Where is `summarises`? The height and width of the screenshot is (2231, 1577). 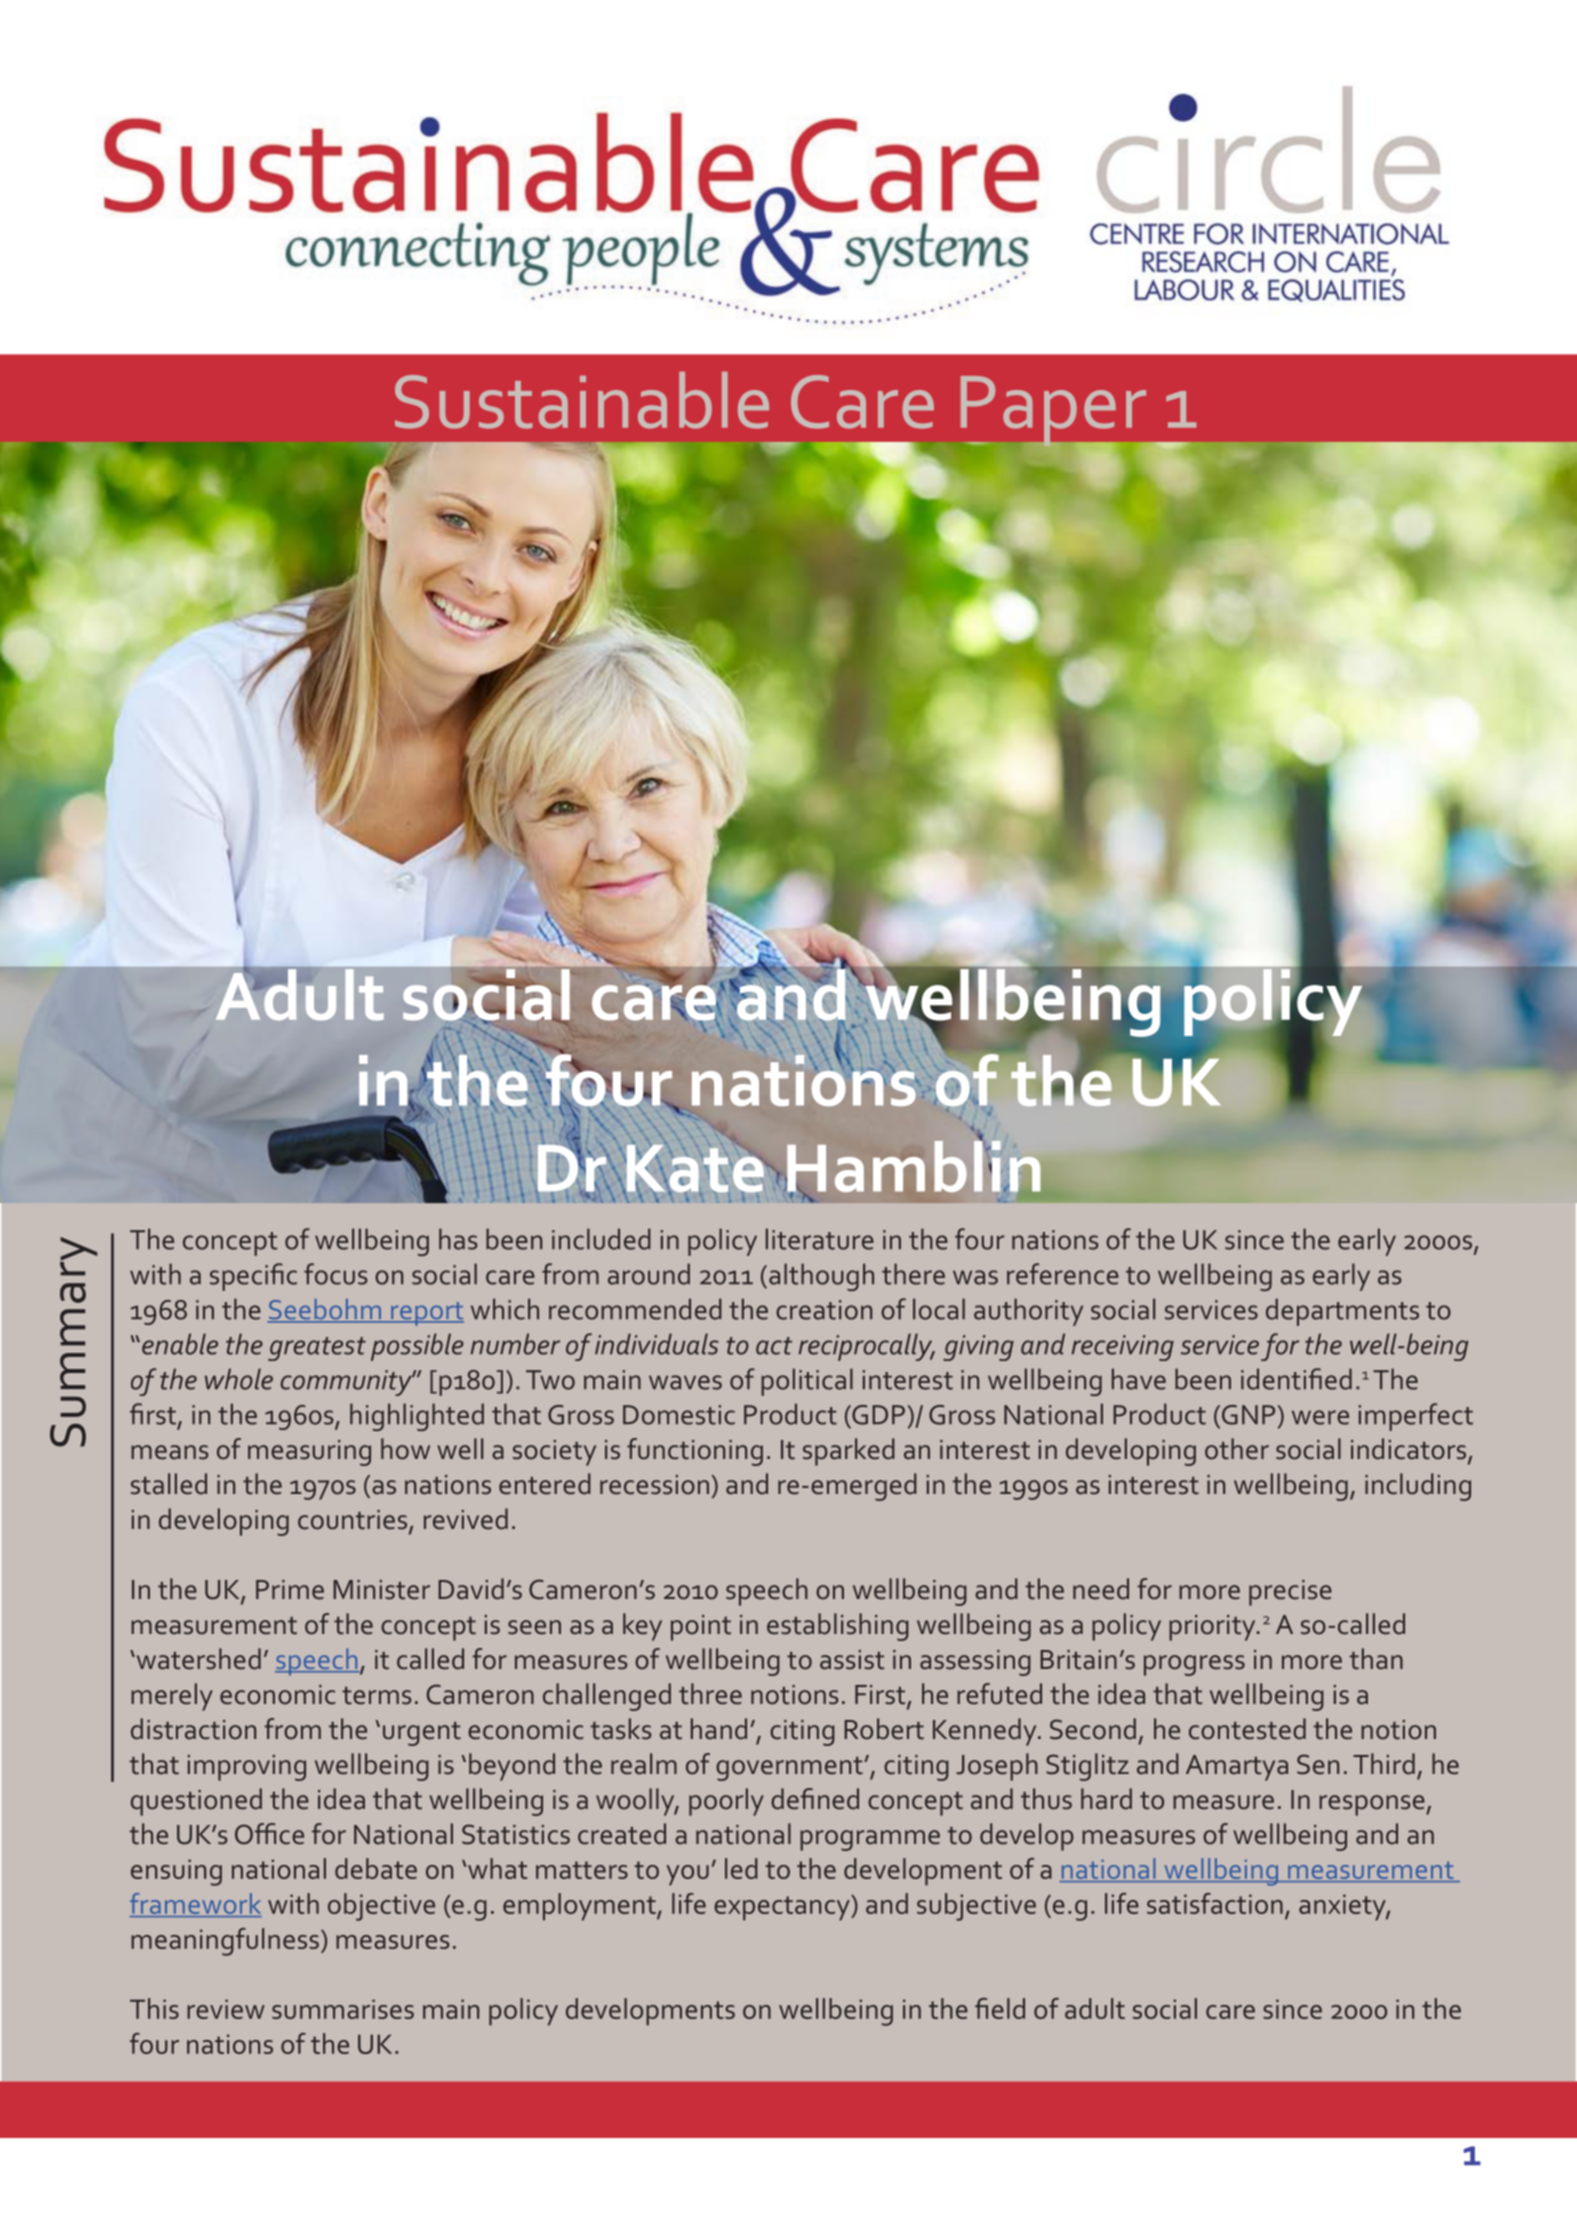
summarises is located at coordinates (343, 2009).
